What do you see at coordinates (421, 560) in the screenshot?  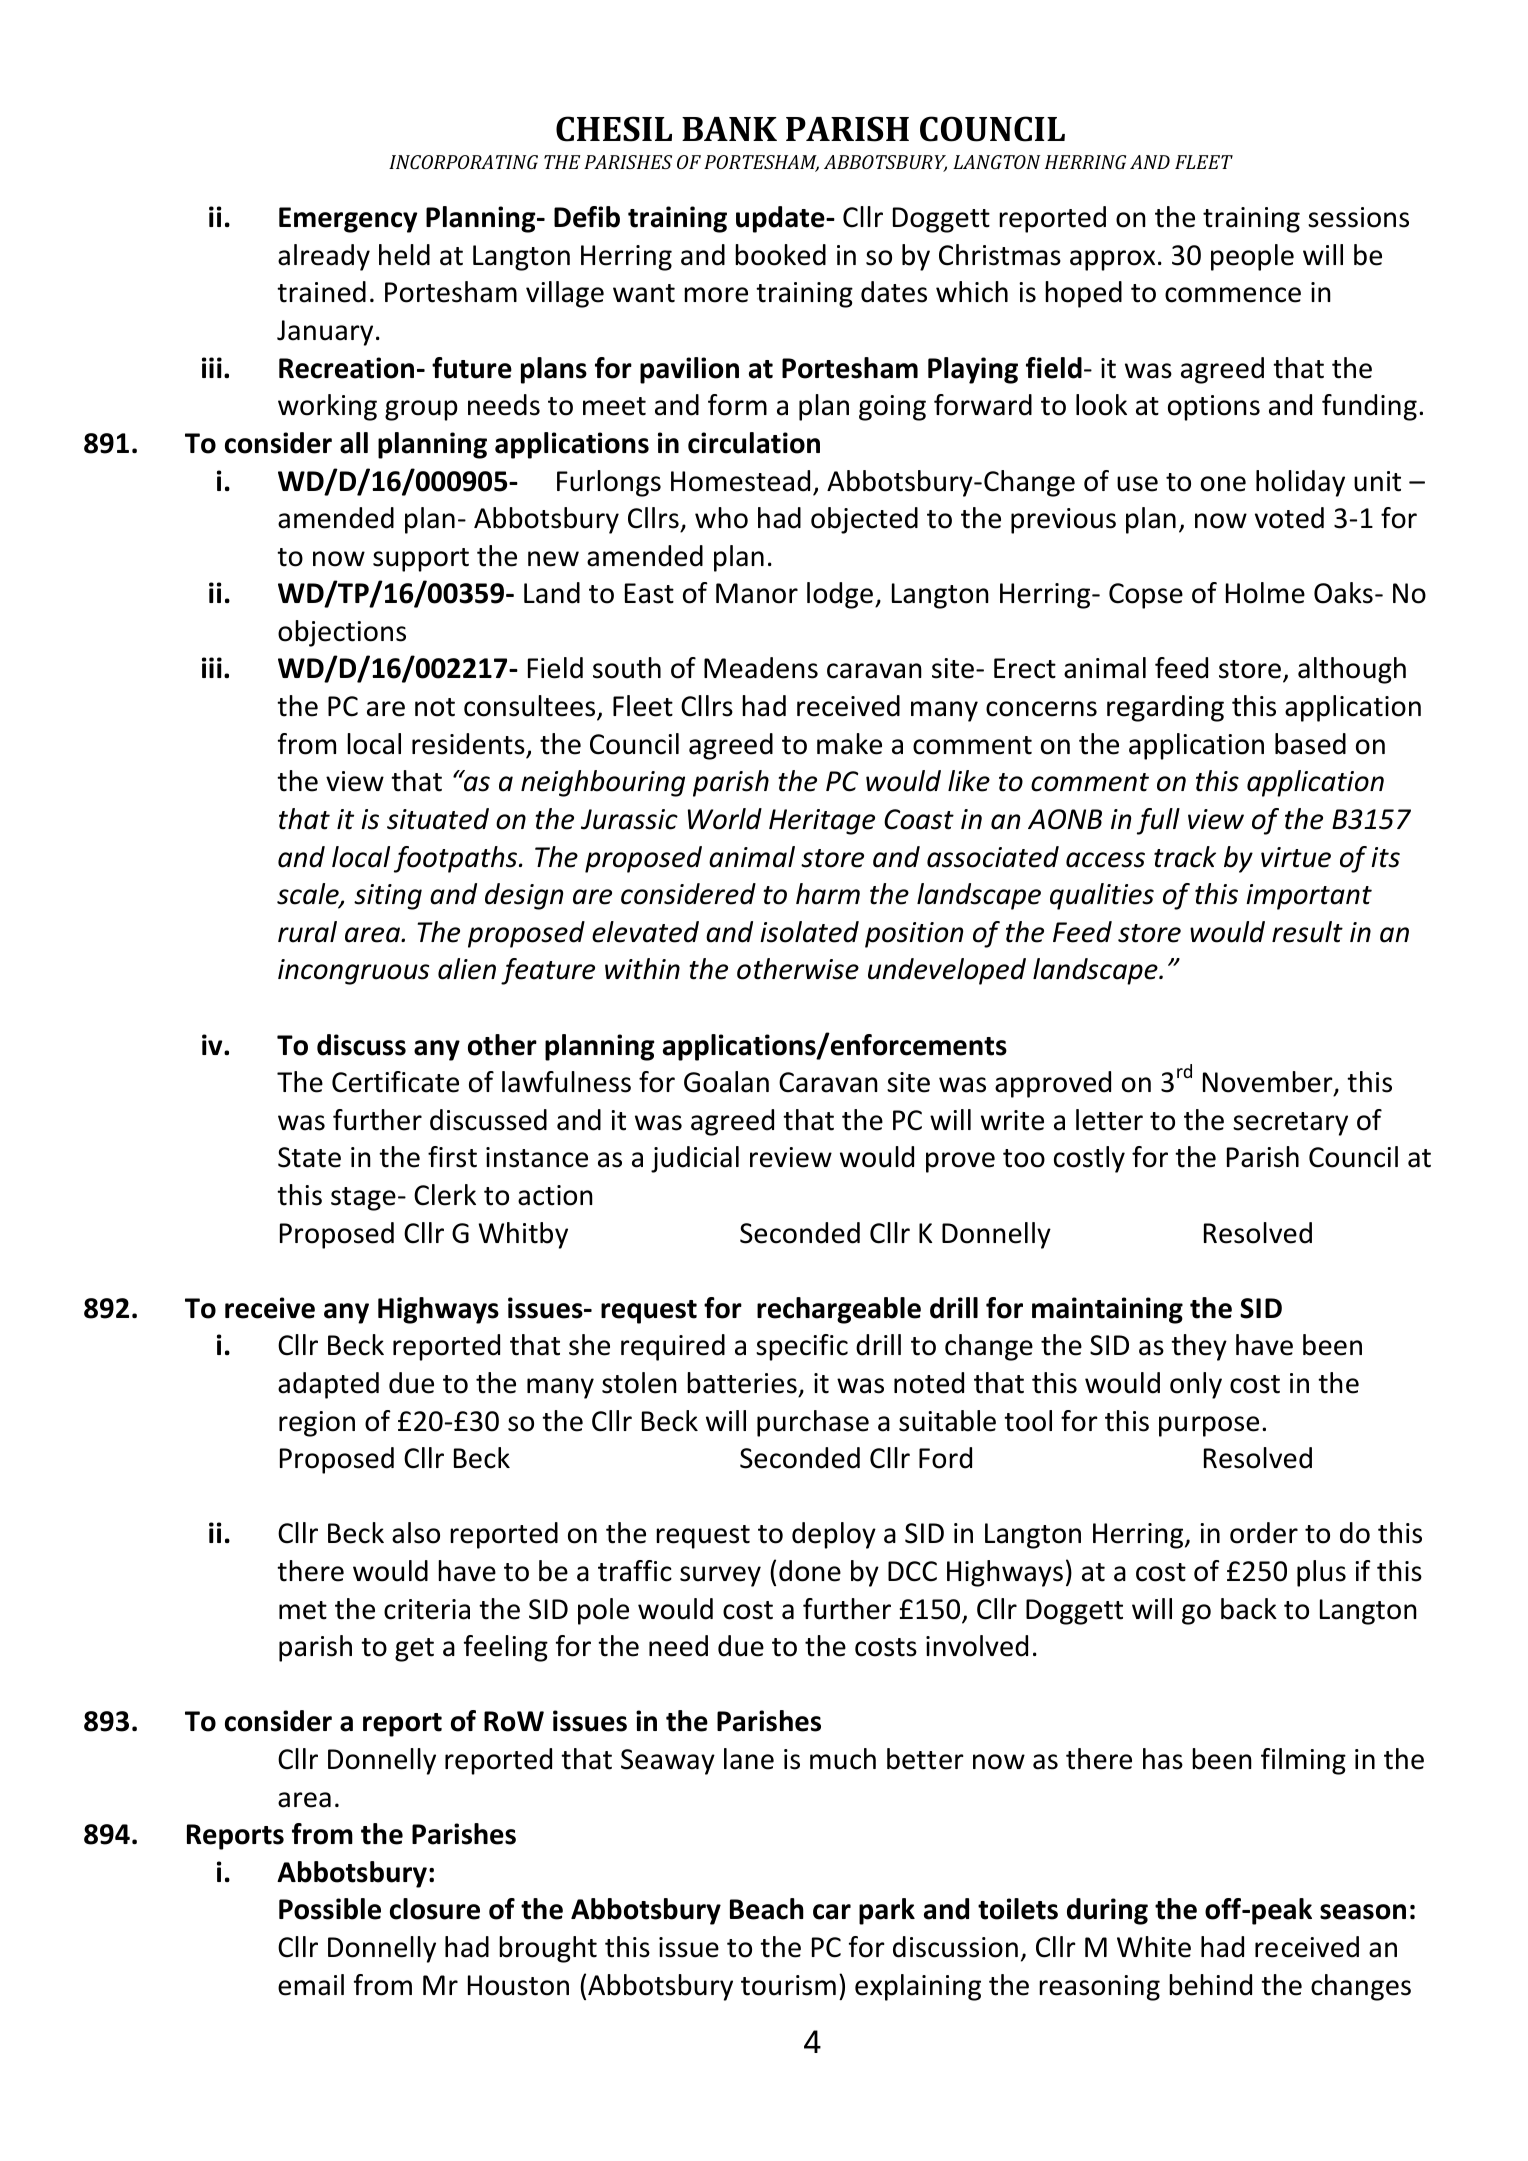 I see `support` at bounding box center [421, 560].
